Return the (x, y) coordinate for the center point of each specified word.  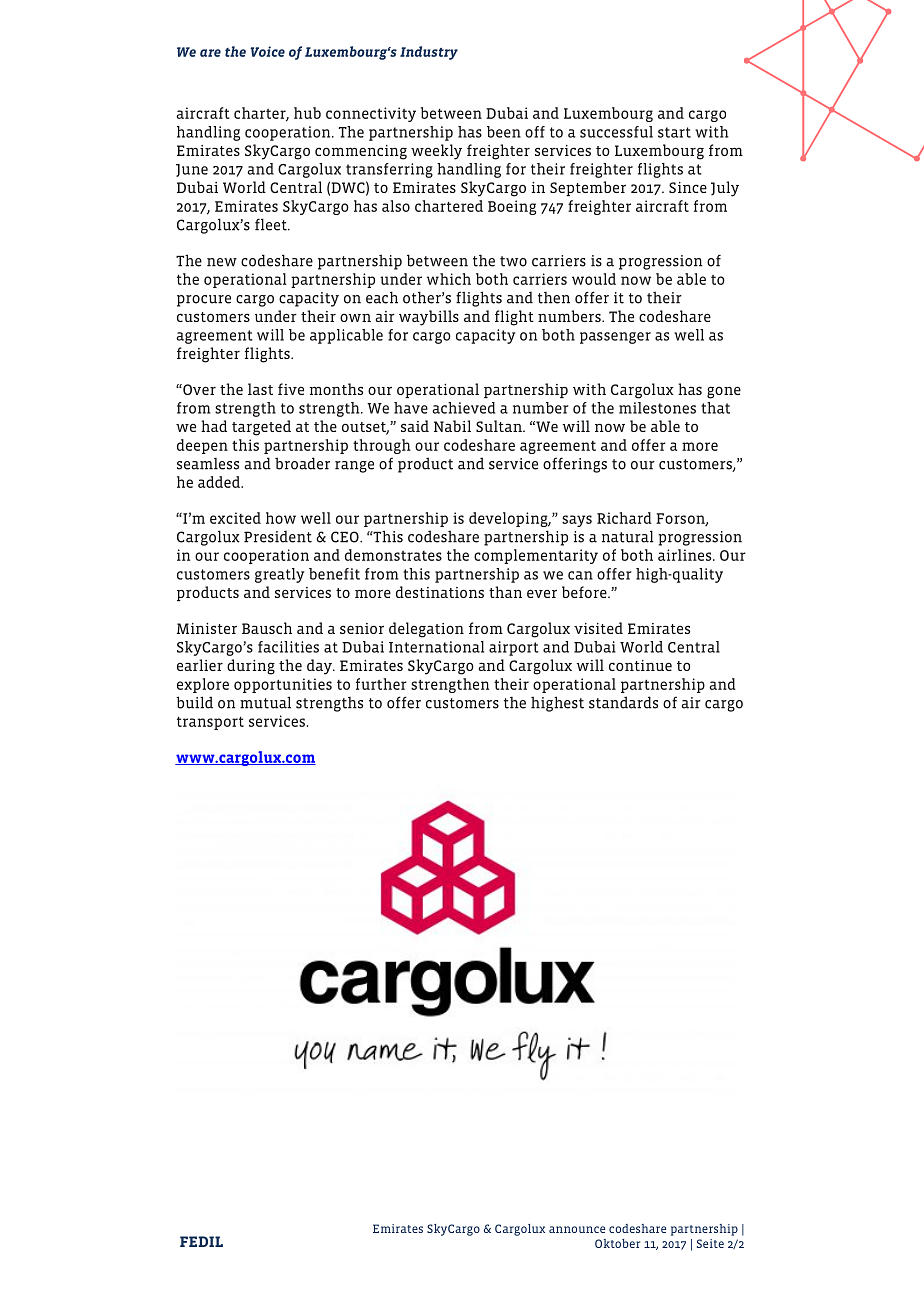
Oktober (617, 1243)
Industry (429, 53)
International (436, 647)
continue (640, 665)
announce (577, 1229)
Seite (710, 1243)
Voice (267, 51)
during (251, 667)
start (674, 132)
